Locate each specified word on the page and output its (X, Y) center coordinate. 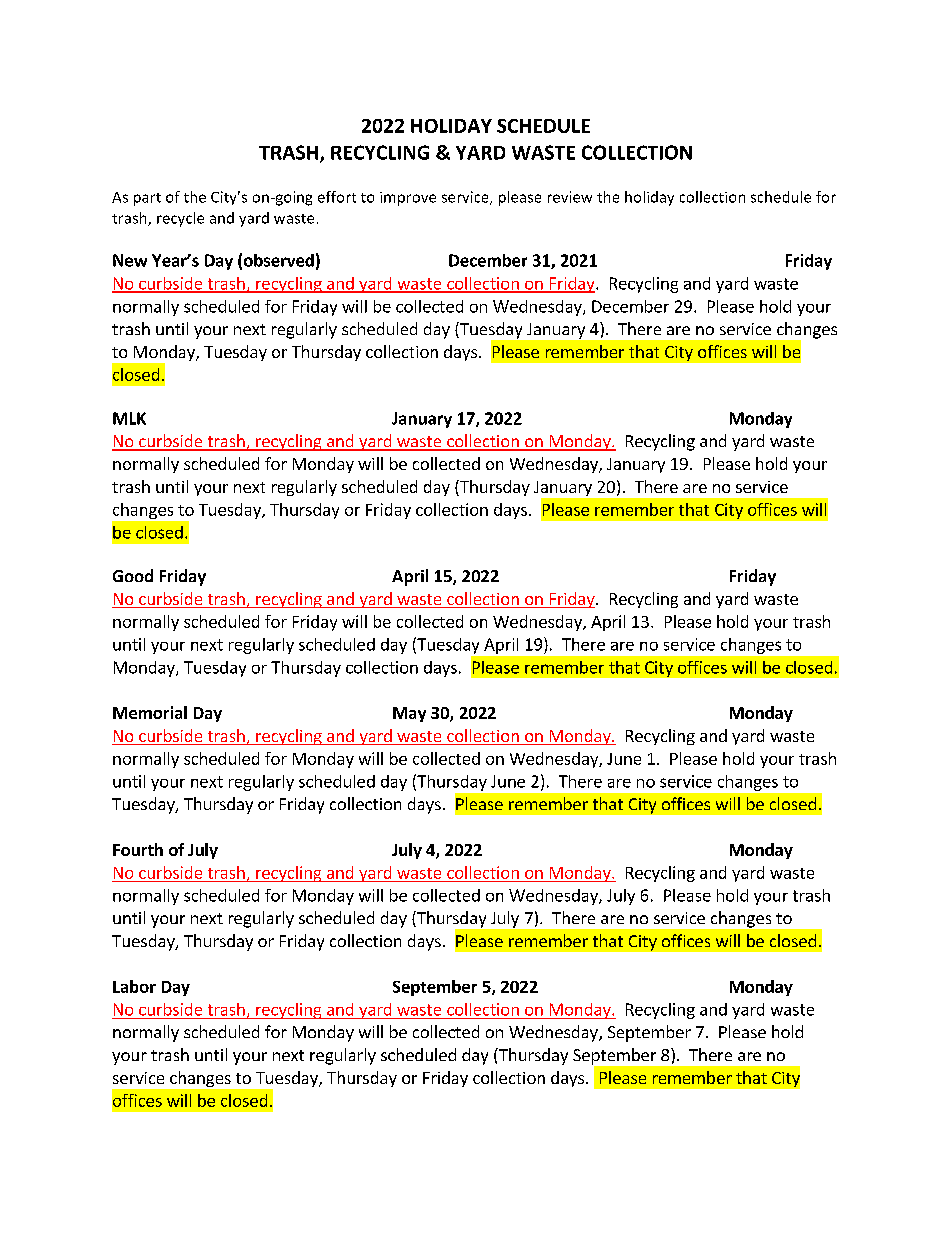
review (570, 197)
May (409, 714)
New (130, 260)
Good (133, 575)
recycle (180, 219)
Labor (134, 986)
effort (337, 197)
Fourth (138, 849)
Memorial (150, 712)
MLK (129, 418)
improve (408, 199)
